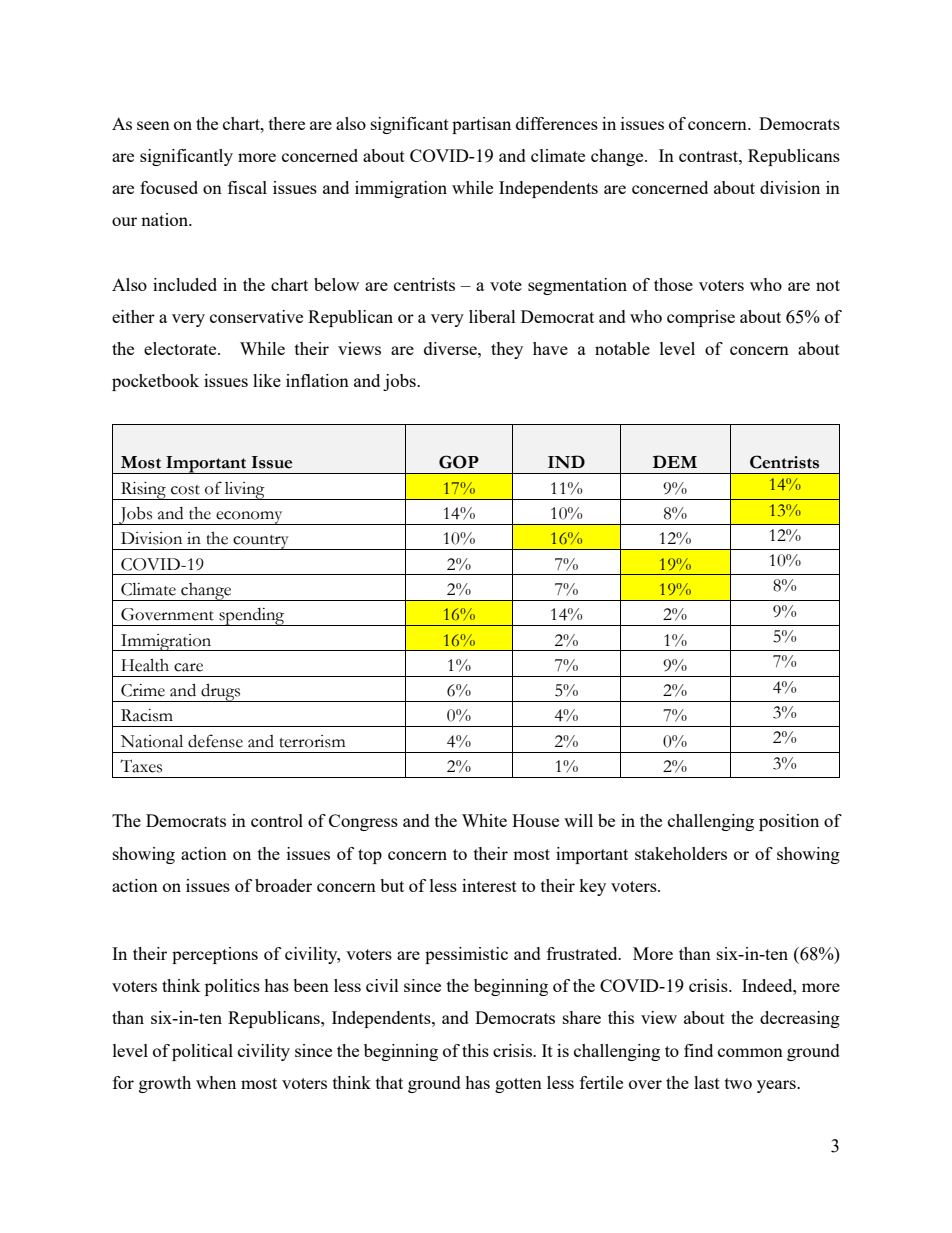 The width and height of the page is (952, 1233). Describe the element at coordinates (215, 741) in the page. I see `defense` at that location.
